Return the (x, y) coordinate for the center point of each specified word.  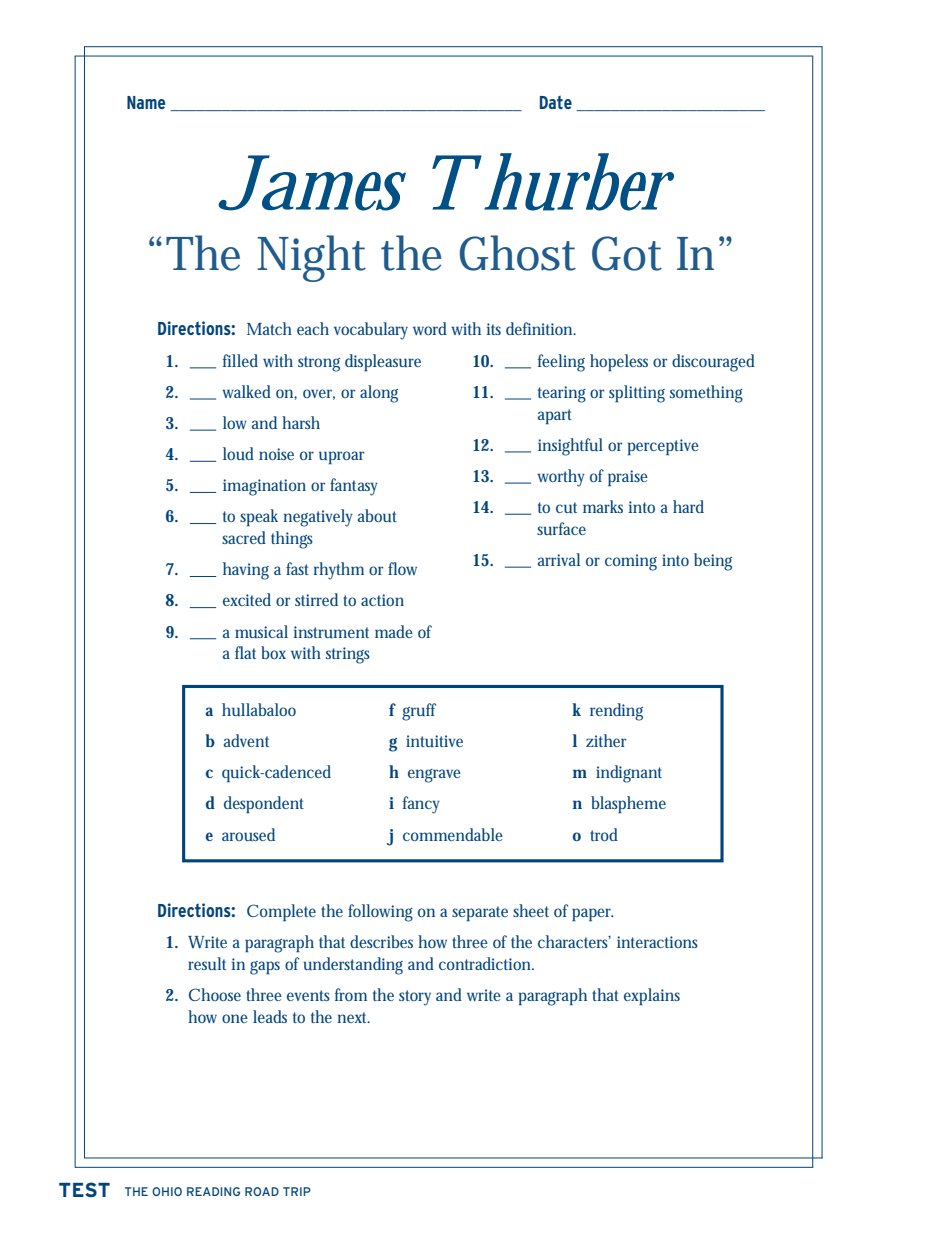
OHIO (167, 1191)
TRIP (297, 1191)
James (312, 183)
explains (652, 996)
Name (146, 102)
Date (556, 102)
